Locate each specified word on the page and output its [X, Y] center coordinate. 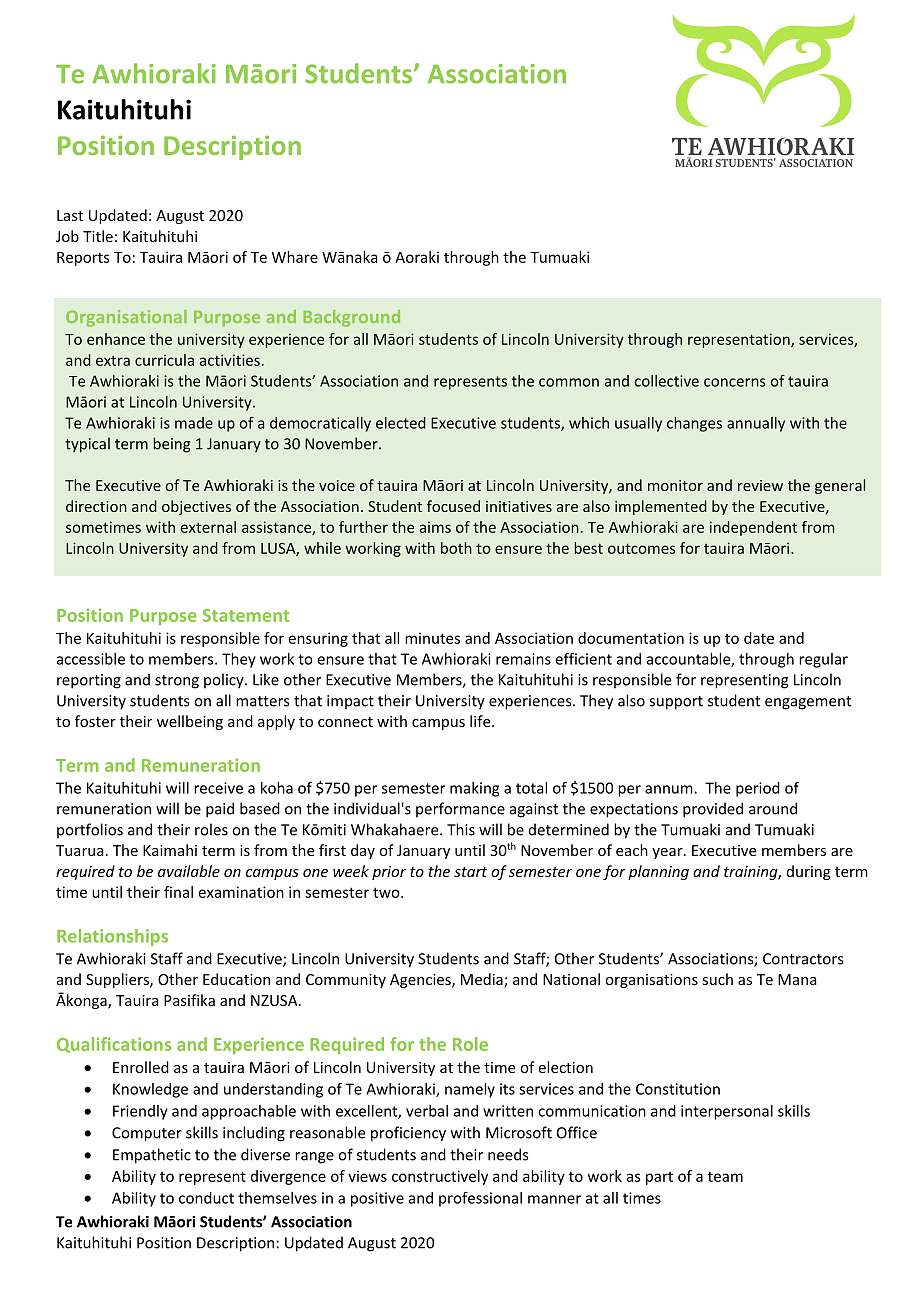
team [725, 1176]
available [189, 871]
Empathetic [152, 1156]
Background [351, 318]
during [809, 872]
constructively [440, 1177]
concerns [734, 382]
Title [98, 236]
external [208, 527]
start [470, 872]
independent [753, 528]
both [456, 548]
